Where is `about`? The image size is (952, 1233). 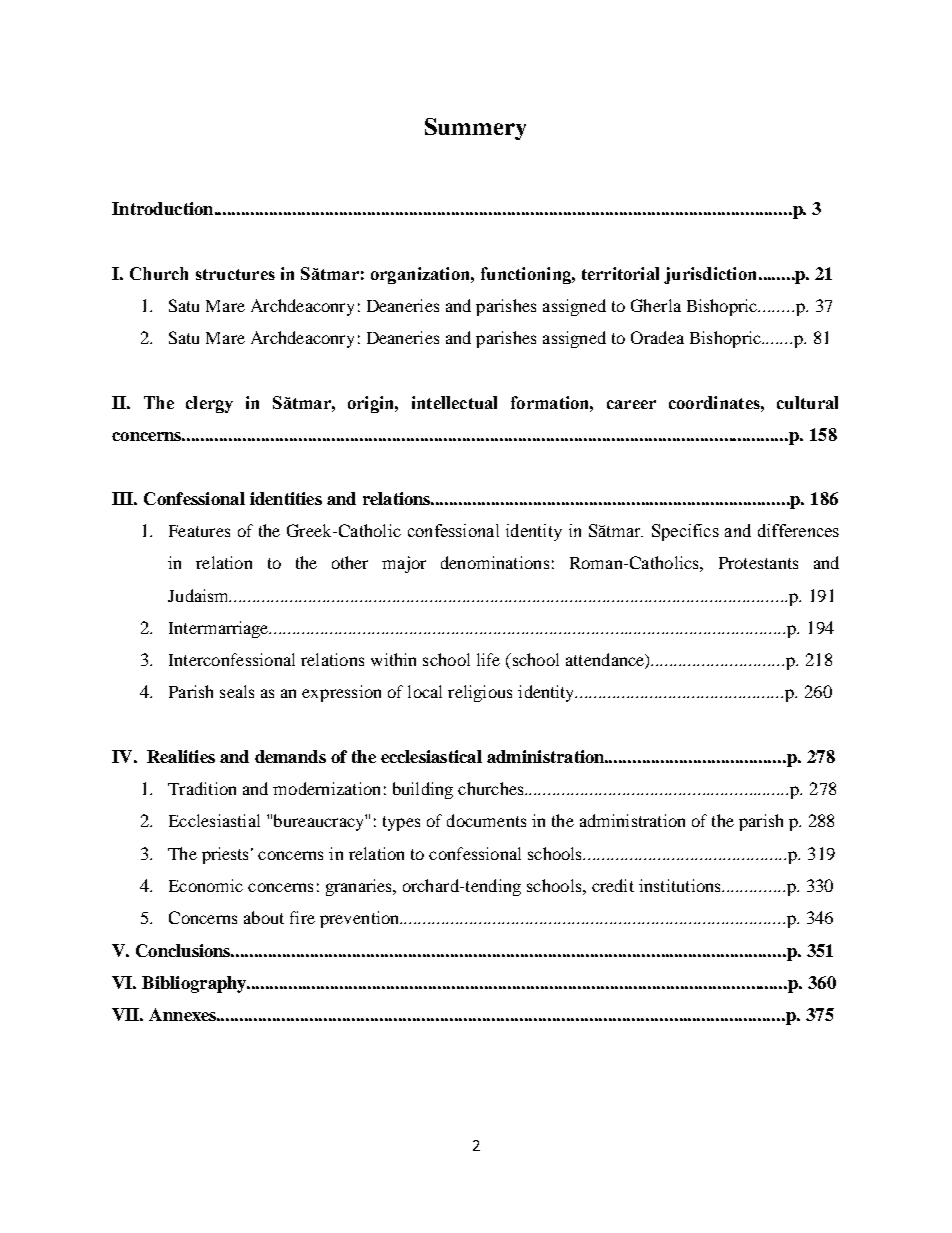 about is located at coordinates (264, 917).
